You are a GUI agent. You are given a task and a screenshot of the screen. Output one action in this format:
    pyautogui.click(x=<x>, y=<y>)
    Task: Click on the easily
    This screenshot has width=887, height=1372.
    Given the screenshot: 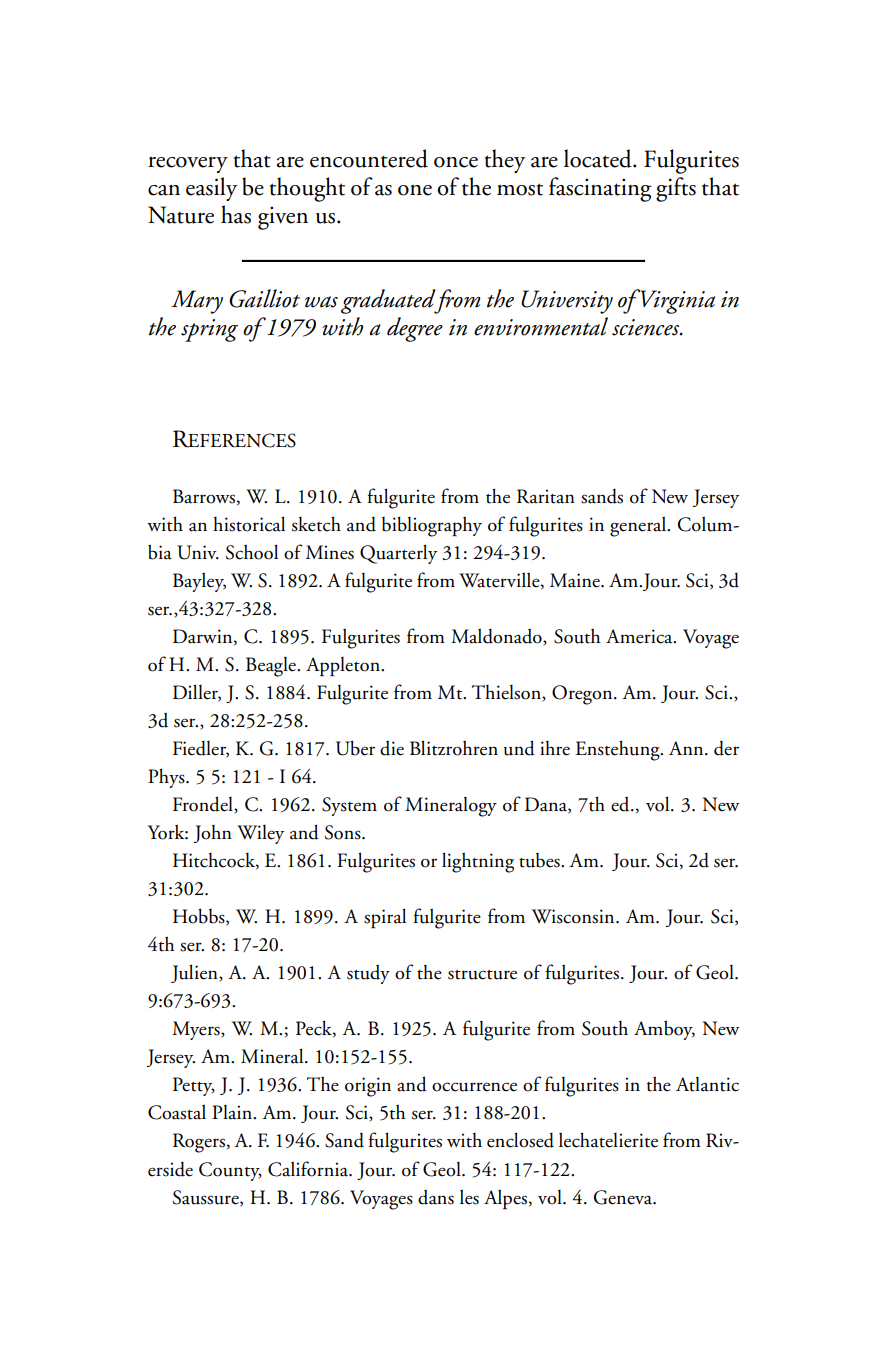 What is the action you would take?
    pyautogui.click(x=212, y=189)
